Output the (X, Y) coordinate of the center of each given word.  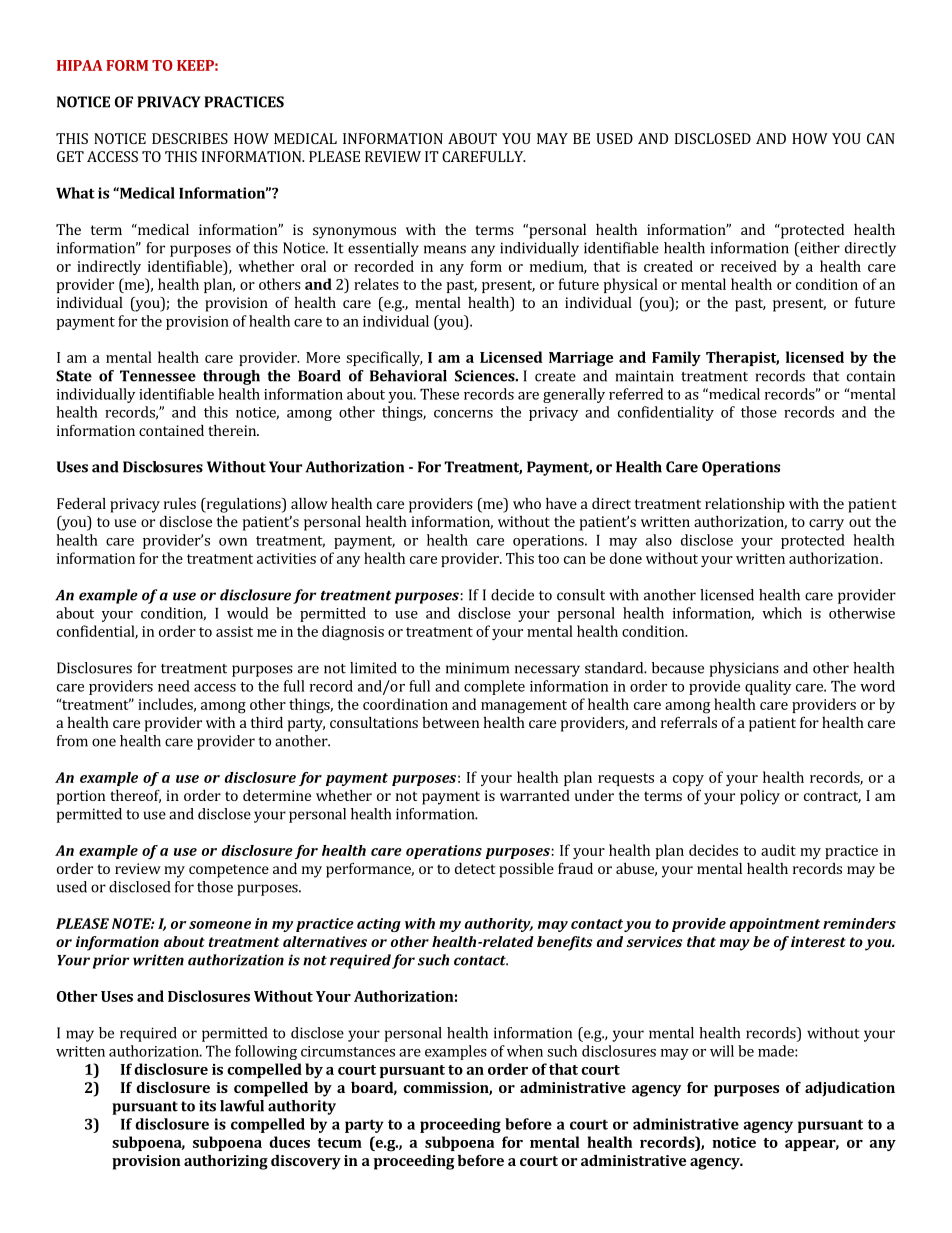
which (782, 613)
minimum (477, 668)
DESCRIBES (190, 138)
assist (234, 631)
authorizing (226, 1162)
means (445, 249)
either (819, 248)
